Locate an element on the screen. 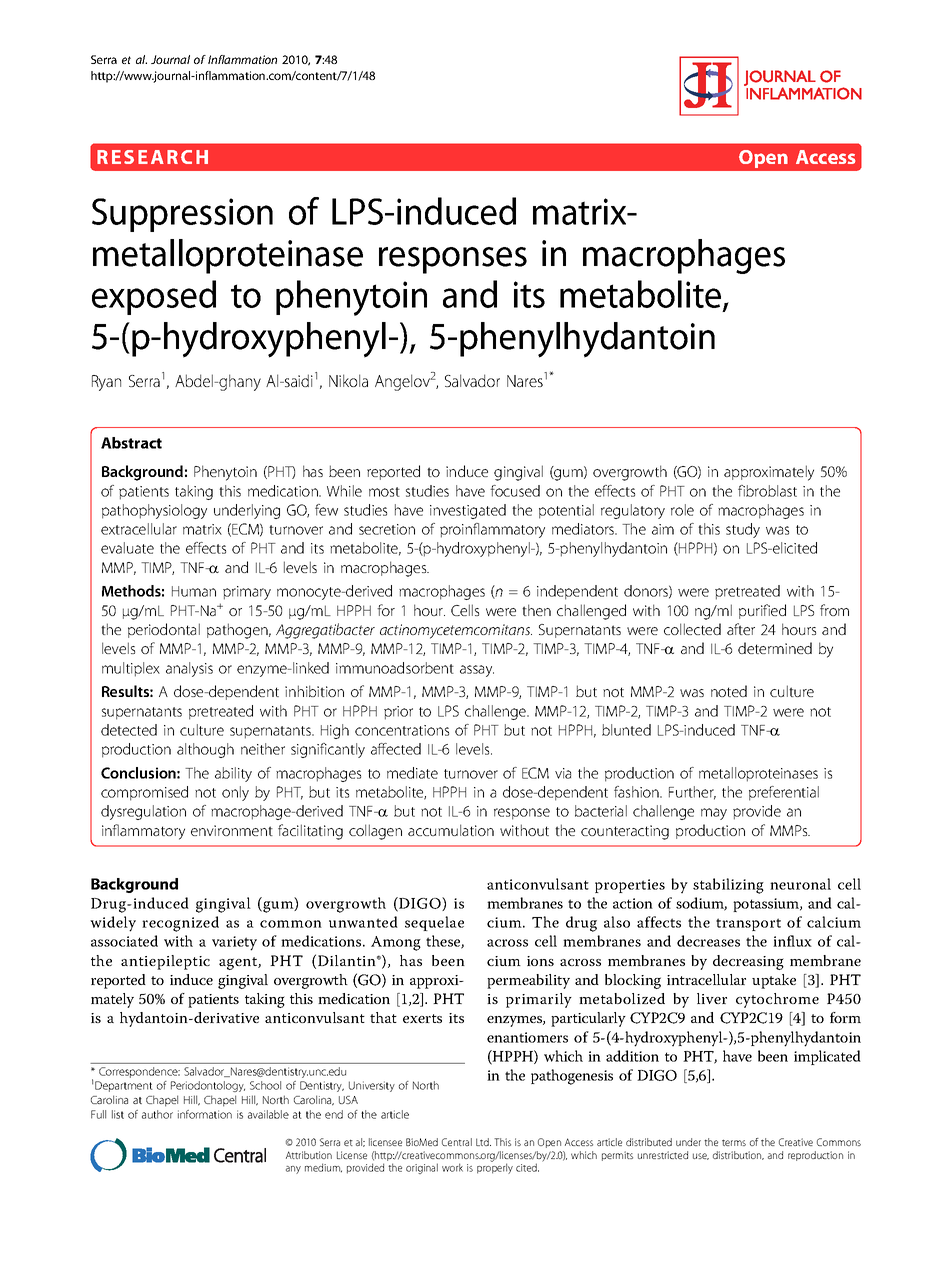 This screenshot has height=1270, width=952. fibroblast is located at coordinates (767, 491).
